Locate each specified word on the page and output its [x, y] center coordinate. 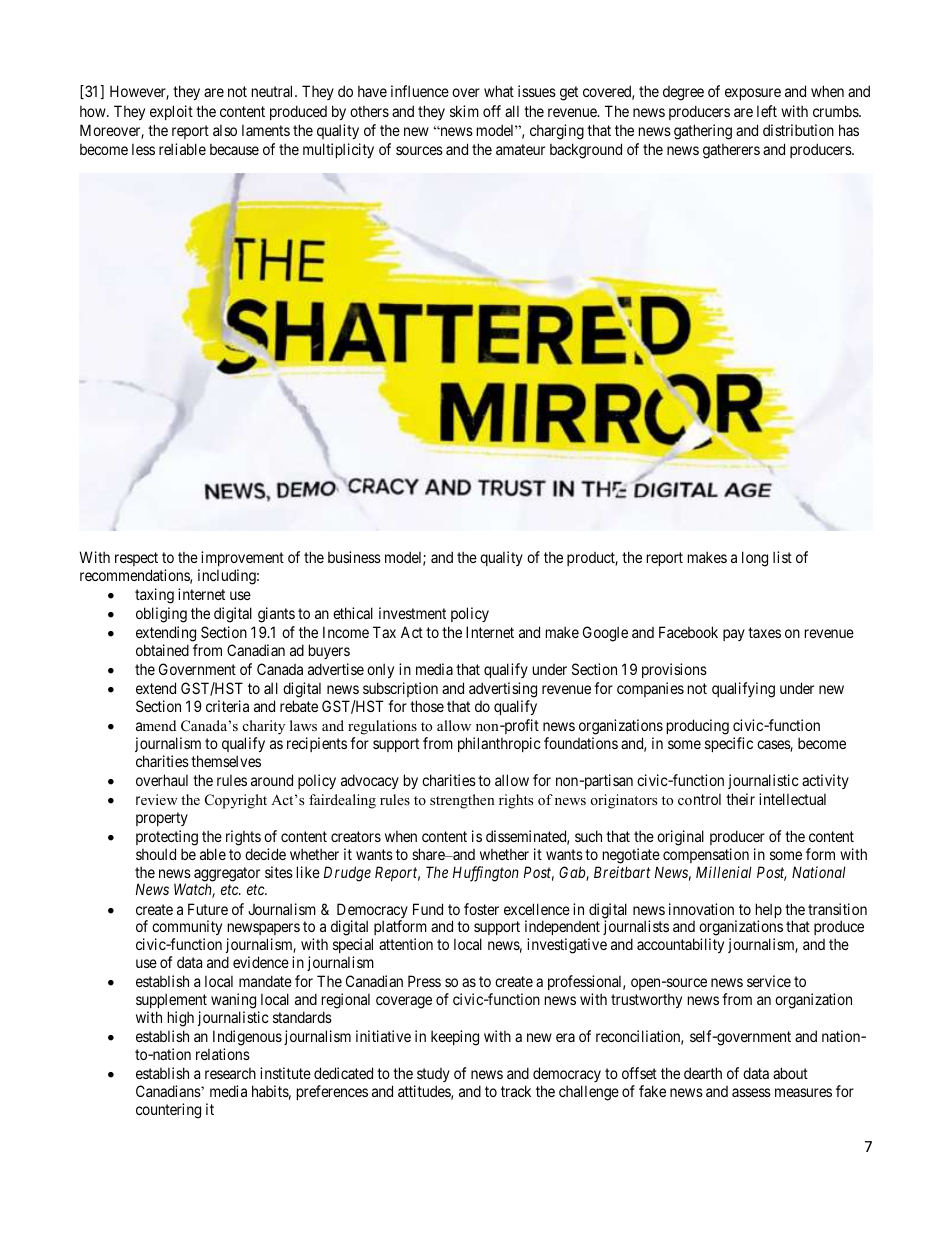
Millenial [724, 872]
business [354, 557]
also [225, 130]
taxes [764, 632]
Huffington [486, 874]
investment [412, 613]
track [516, 1091]
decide [265, 854]
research [230, 1073]
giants [276, 615]
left [767, 111]
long [755, 559]
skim [464, 111]
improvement [242, 558]
